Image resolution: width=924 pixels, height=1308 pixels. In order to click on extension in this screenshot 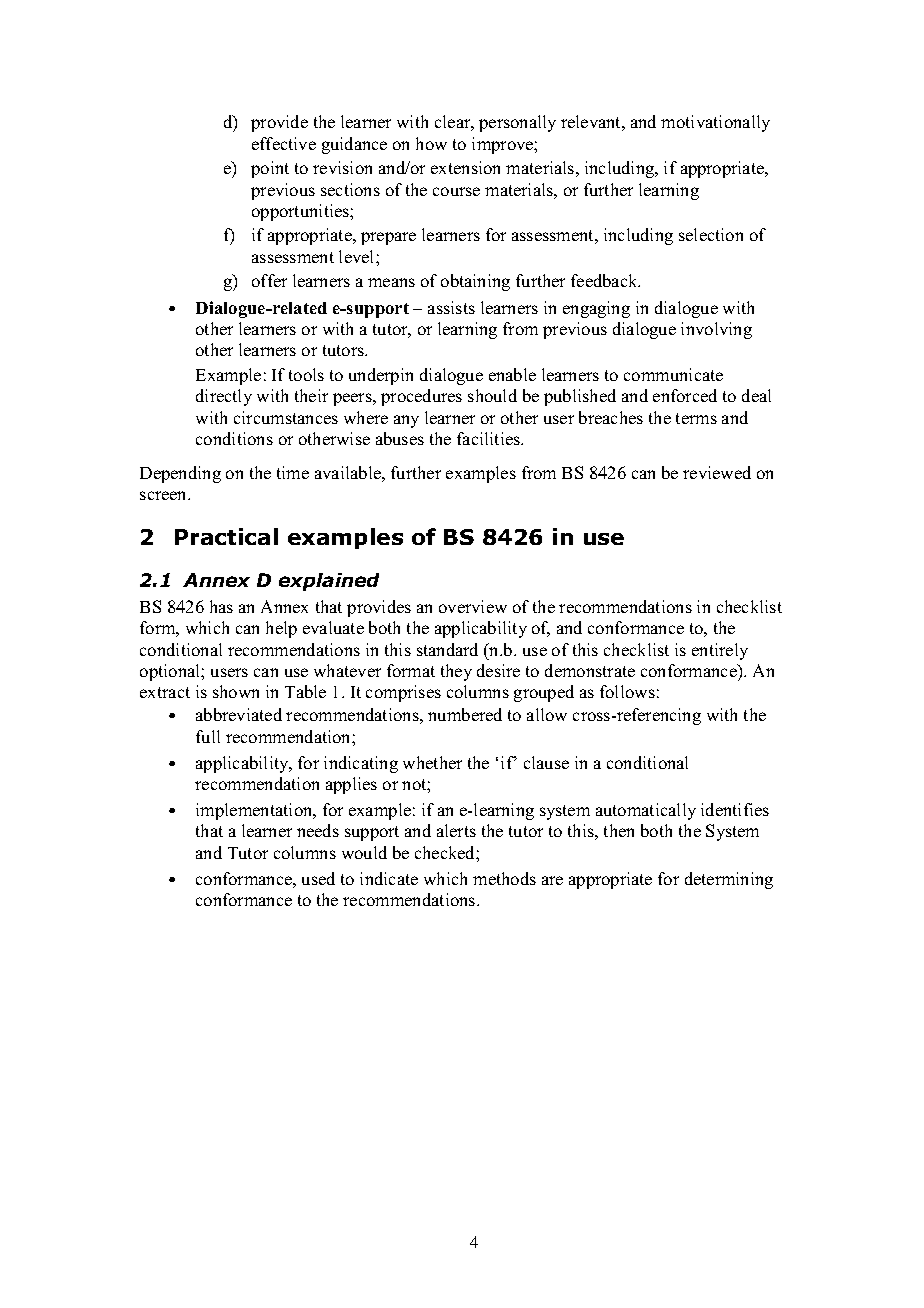, I will do `click(465, 167)`.
